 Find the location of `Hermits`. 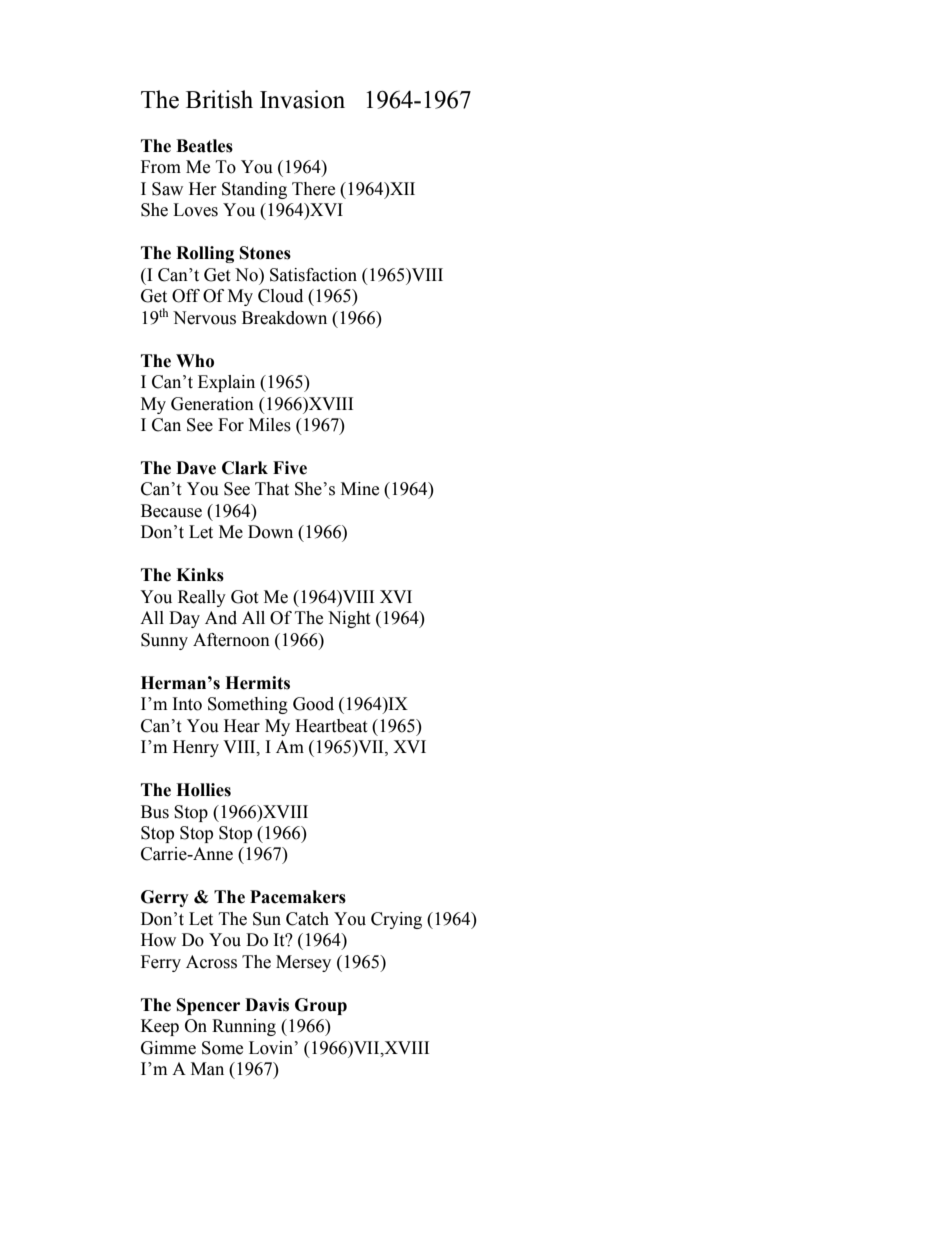

Hermits is located at coordinates (257, 683).
